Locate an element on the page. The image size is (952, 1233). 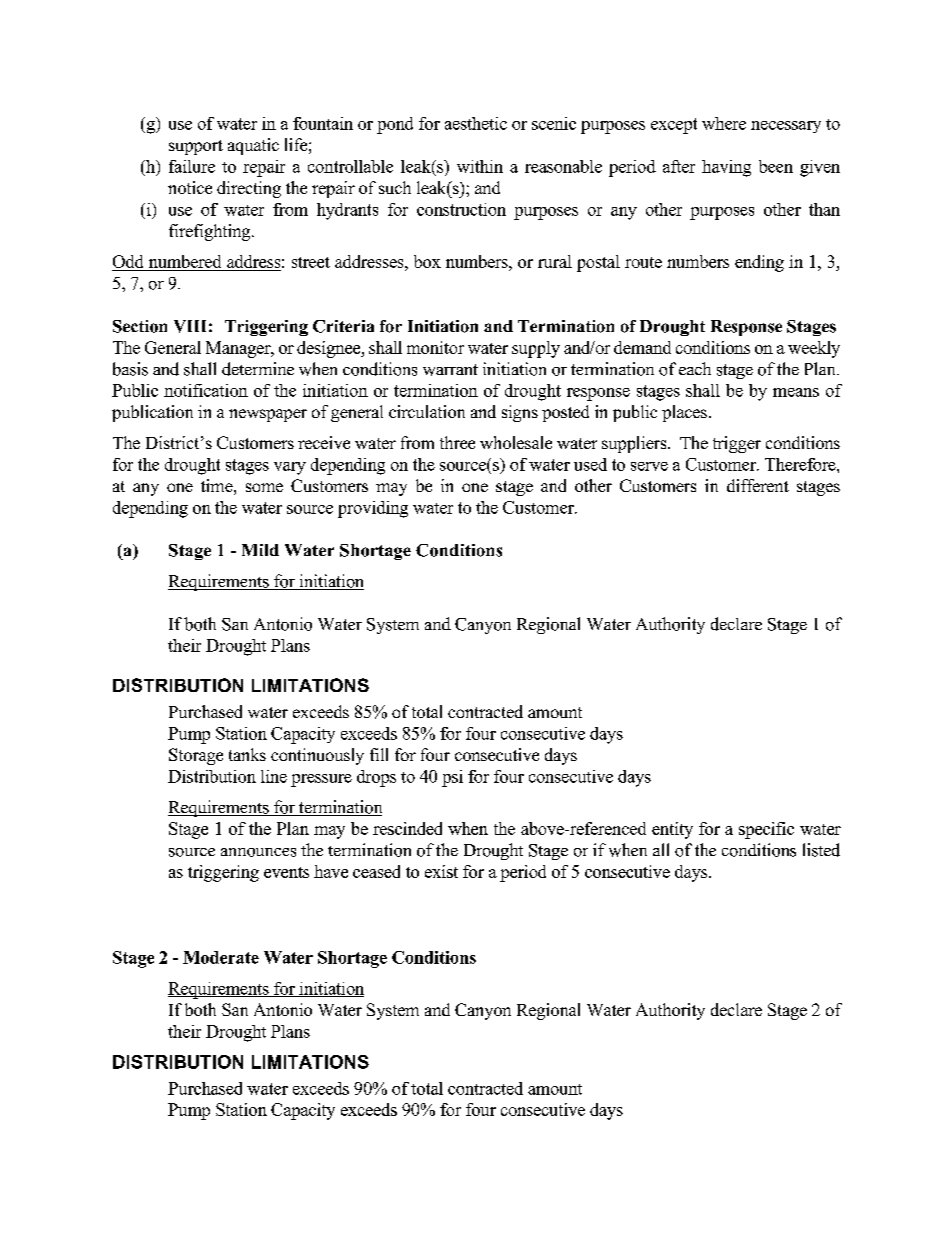
monitor is located at coordinates (435, 347).
